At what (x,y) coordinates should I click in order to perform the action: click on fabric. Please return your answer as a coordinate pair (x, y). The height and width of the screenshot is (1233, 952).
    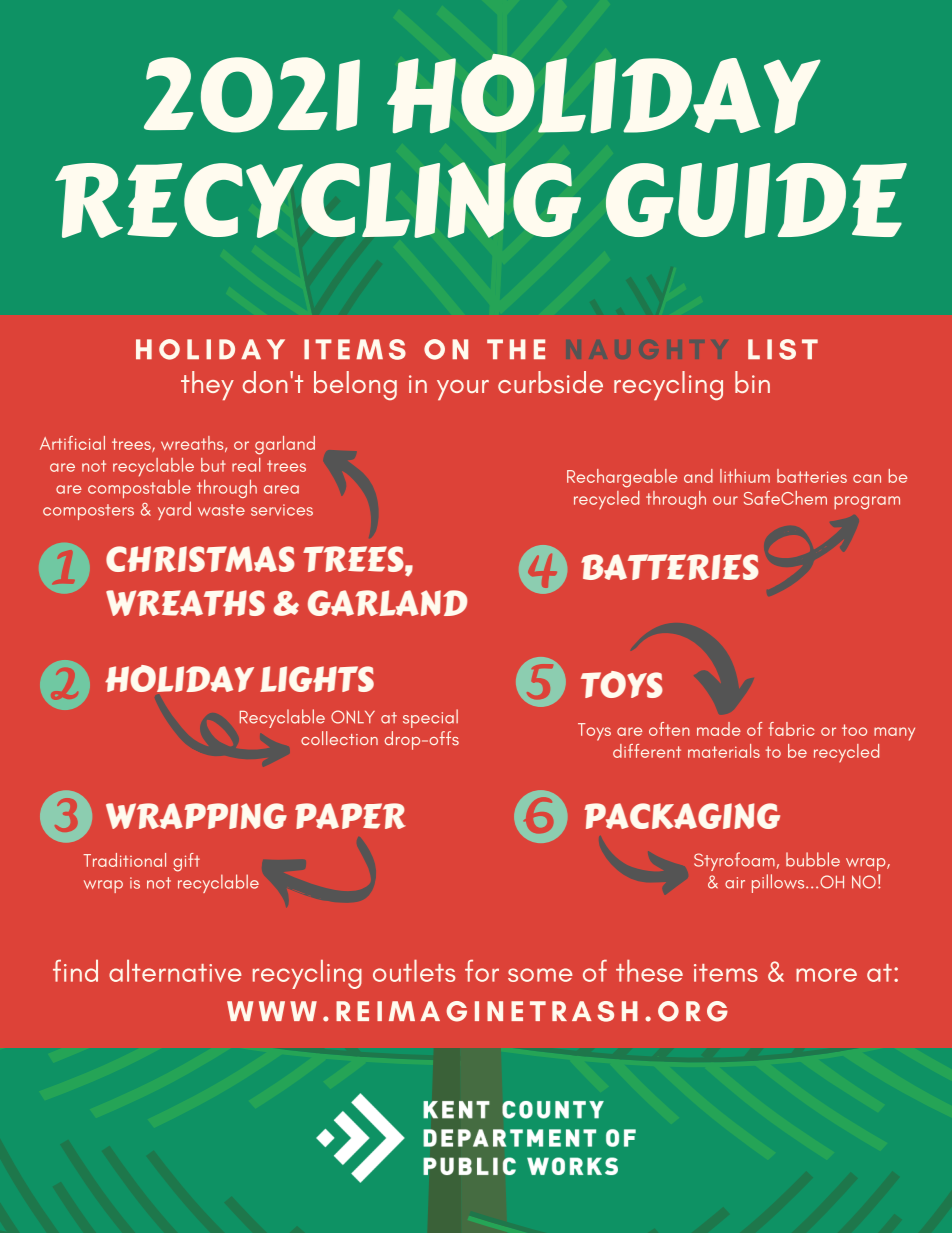
    Looking at the image, I should click on (791, 729).
